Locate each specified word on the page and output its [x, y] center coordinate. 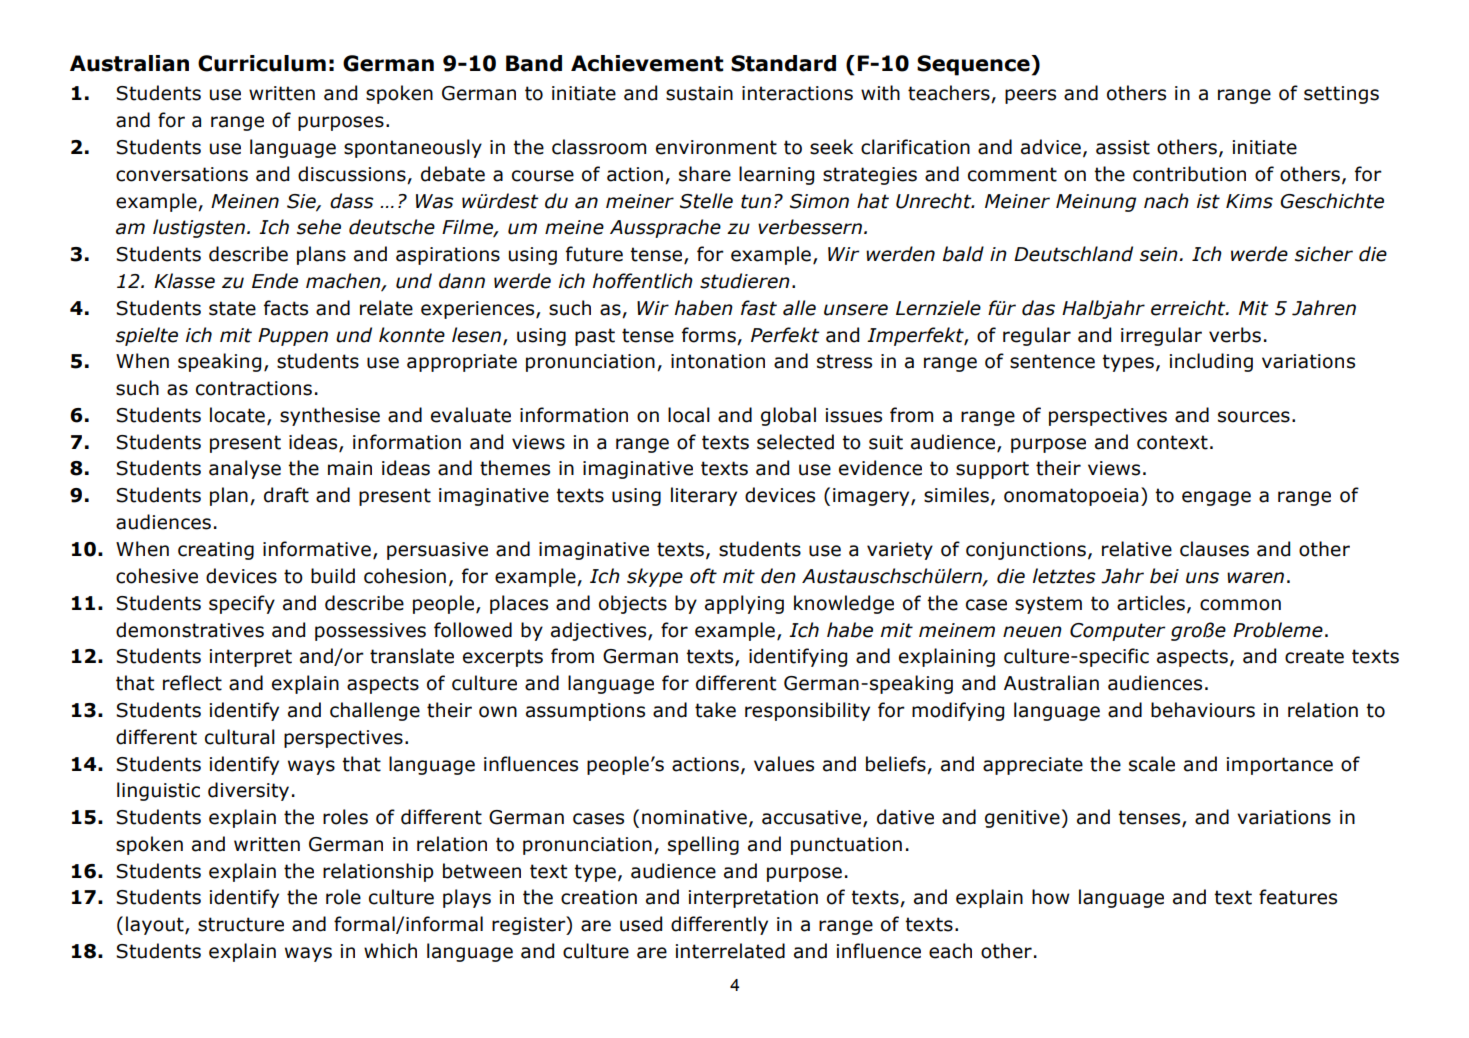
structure [241, 924]
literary [704, 496]
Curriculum [262, 63]
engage [1216, 498]
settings [1341, 95]
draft [286, 495]
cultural [240, 737]
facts [286, 308]
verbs [1235, 335]
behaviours [1203, 710]
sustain [699, 93]
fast [759, 308]
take [715, 710]
